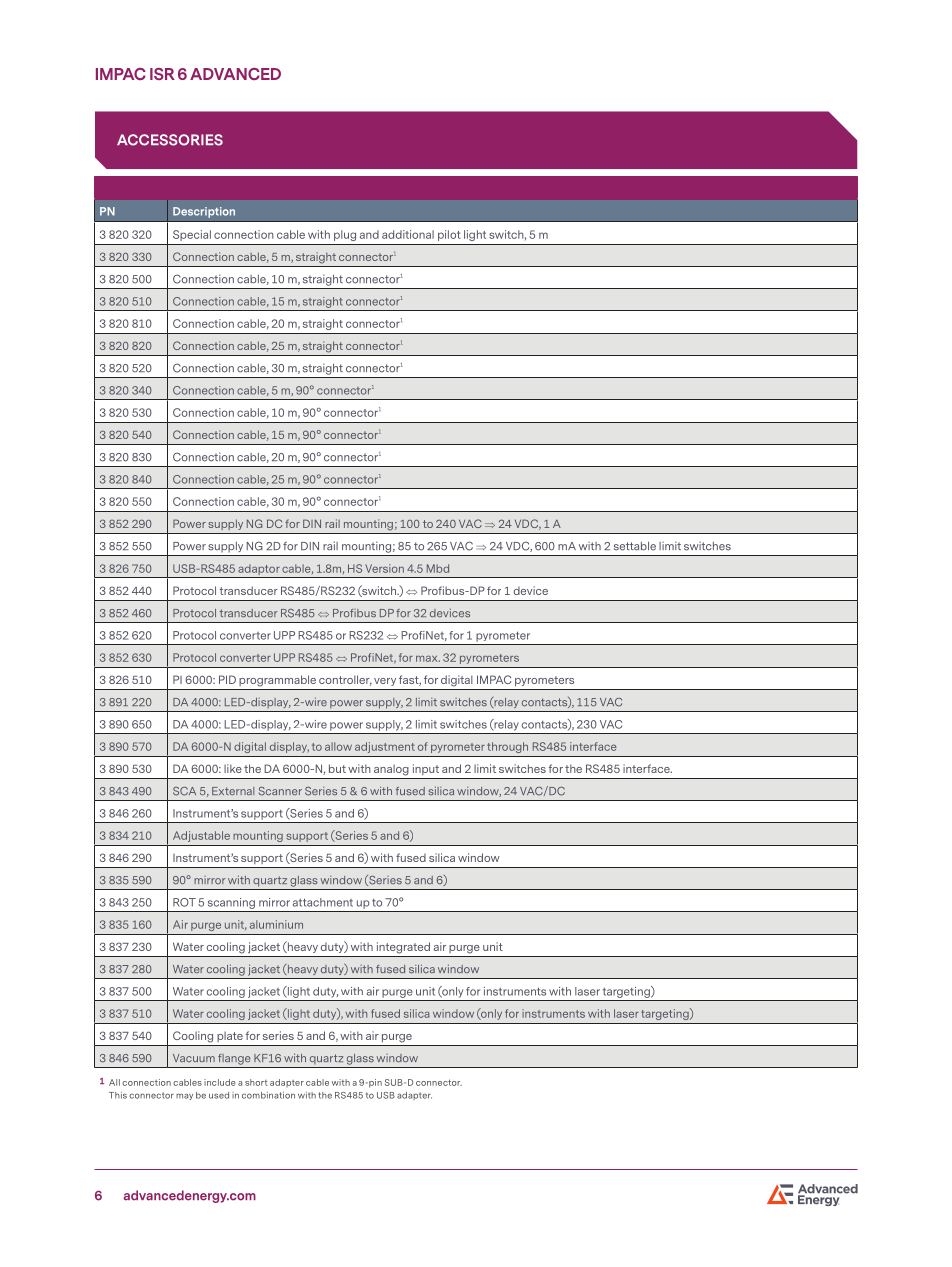 The width and height of the image is (952, 1267). Describe the element at coordinates (162, 74) in the image. I see `ISR` at that location.
